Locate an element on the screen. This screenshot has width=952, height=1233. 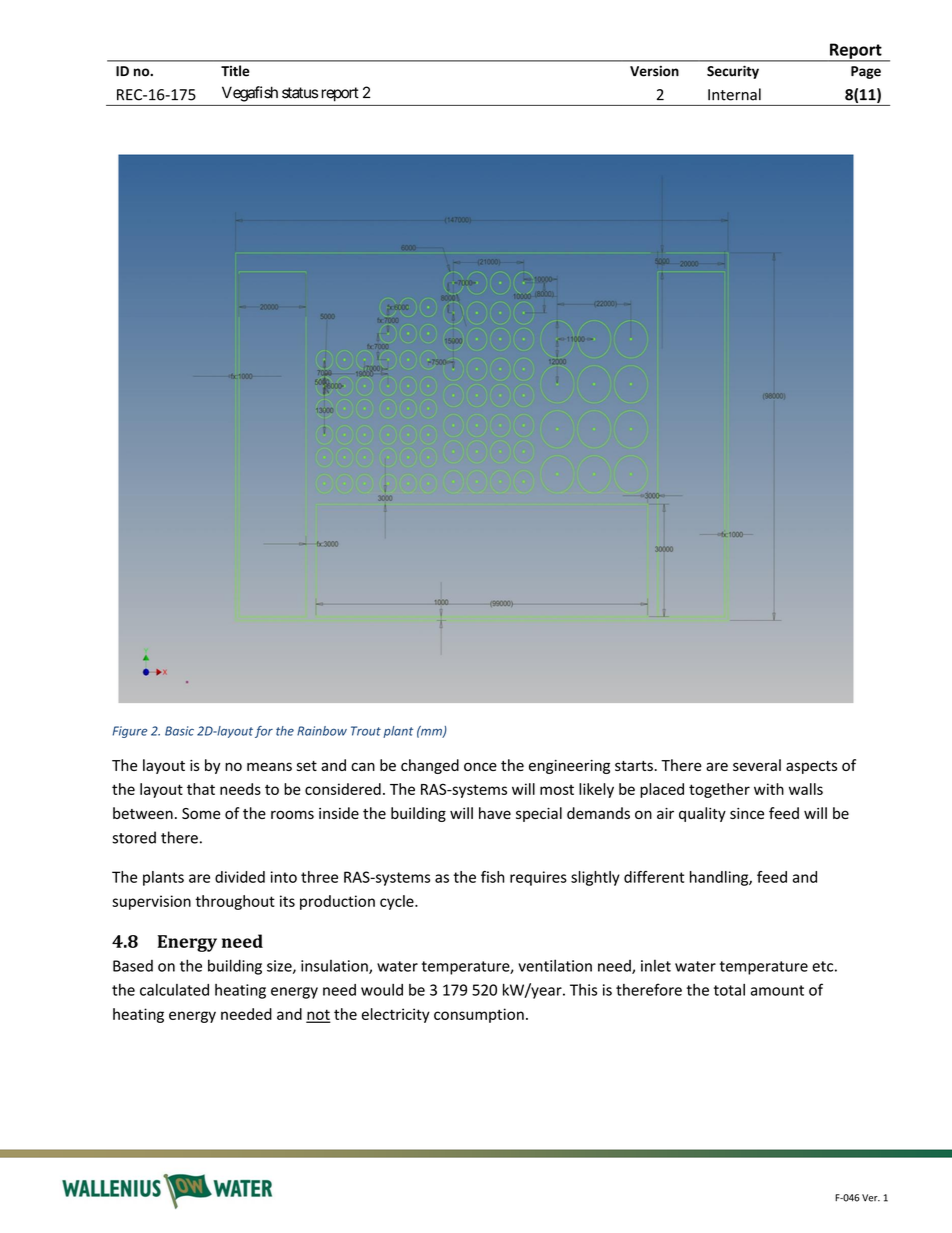
calculated is located at coordinates (174, 990).
